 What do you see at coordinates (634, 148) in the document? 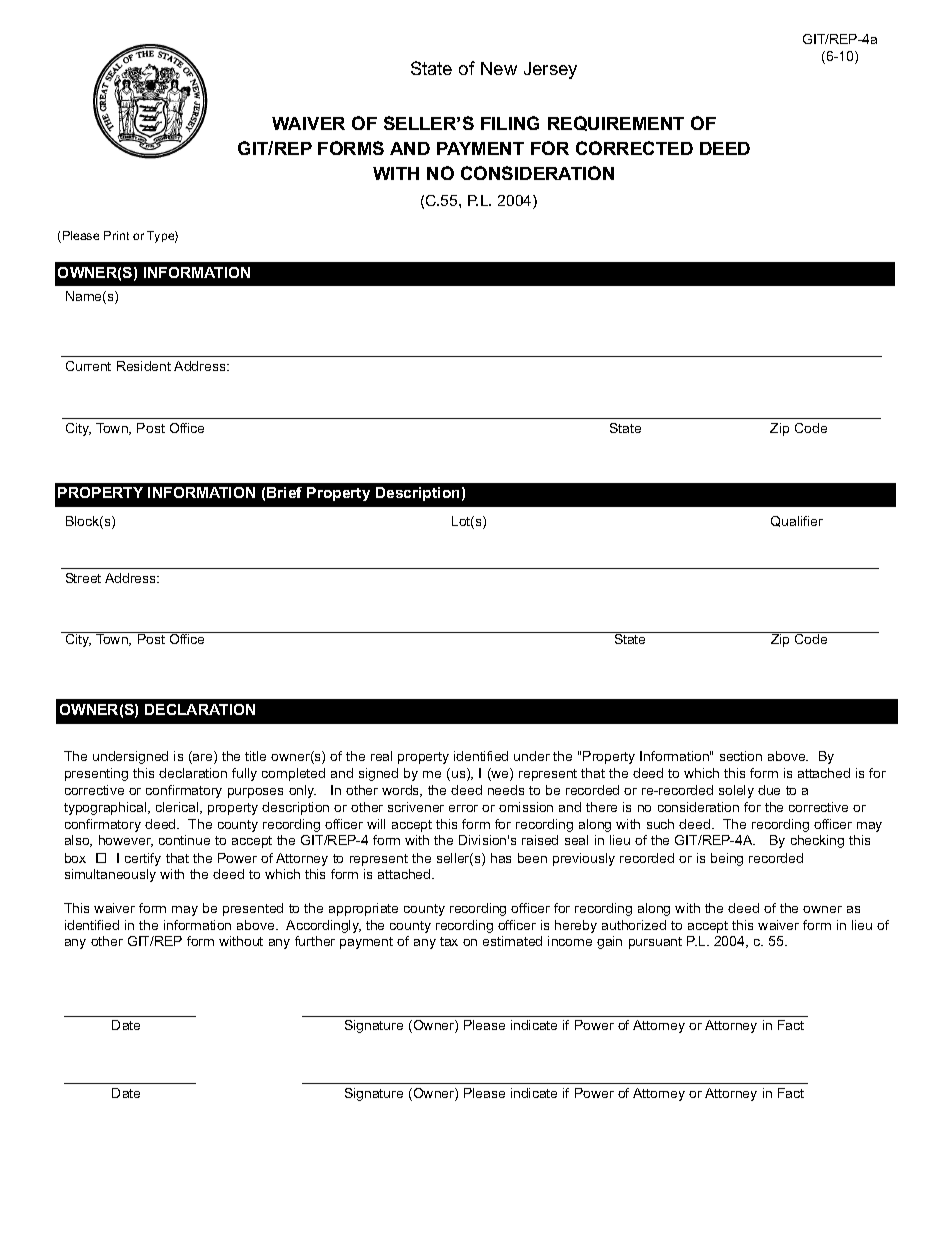
I see `CORRECTED` at bounding box center [634, 148].
